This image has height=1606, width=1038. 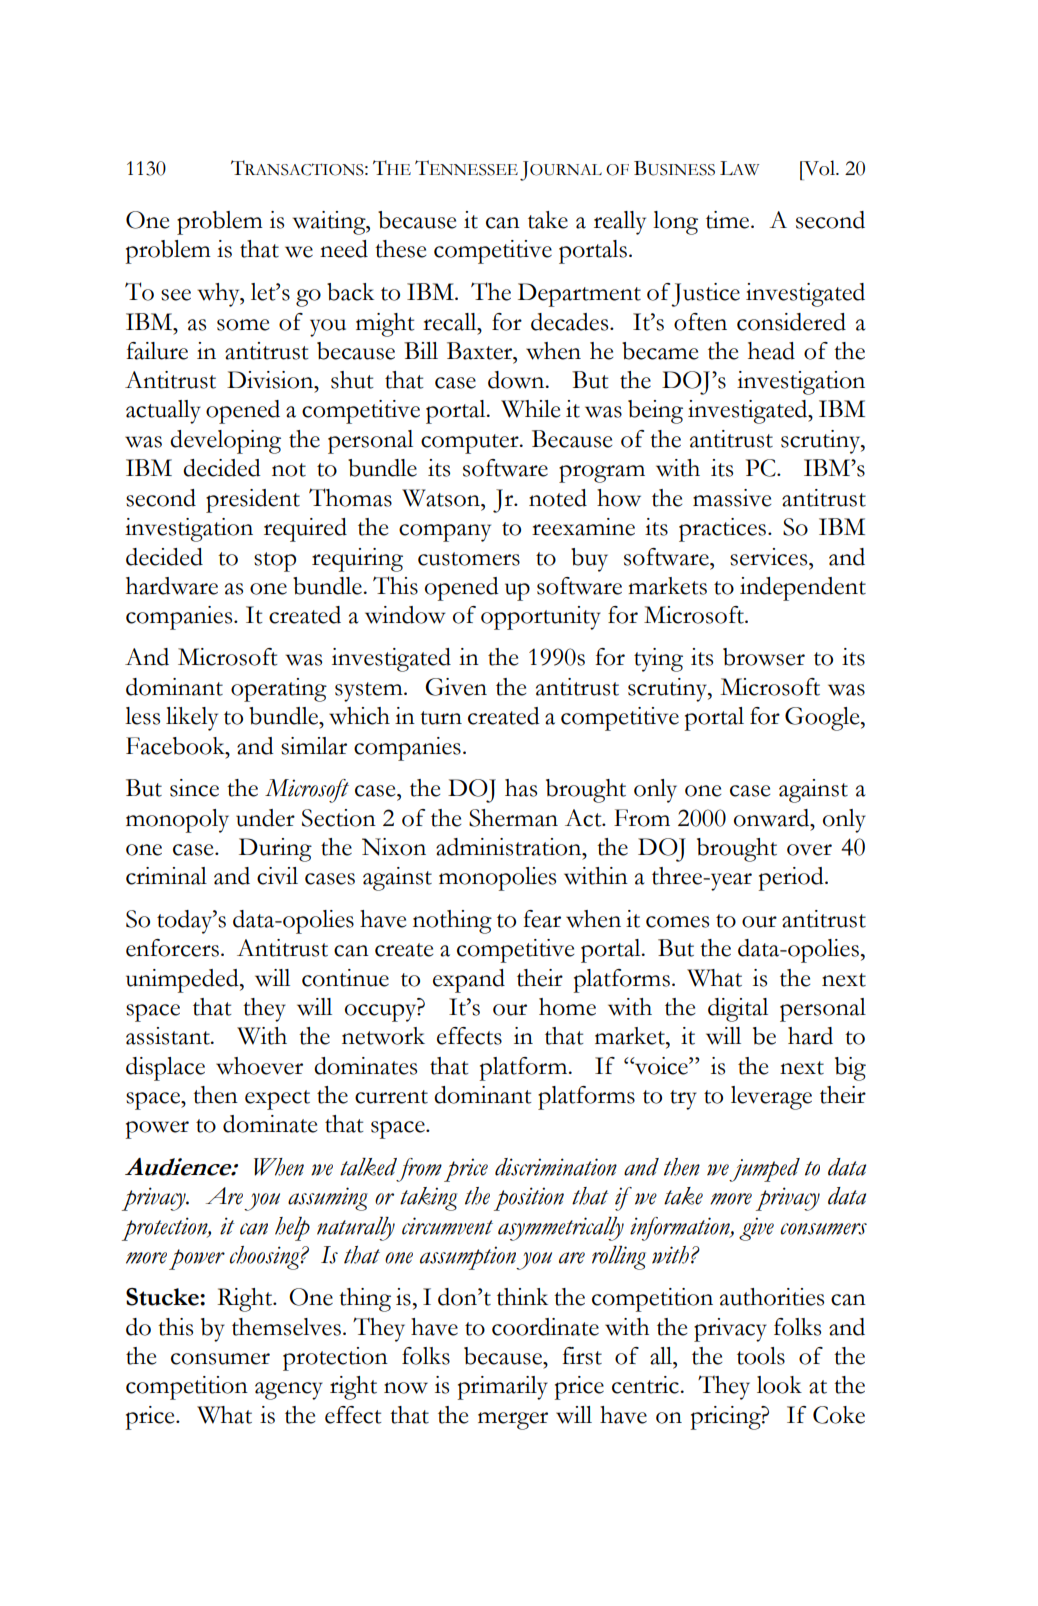 I want to click on unimpeded, so click(x=183, y=981).
